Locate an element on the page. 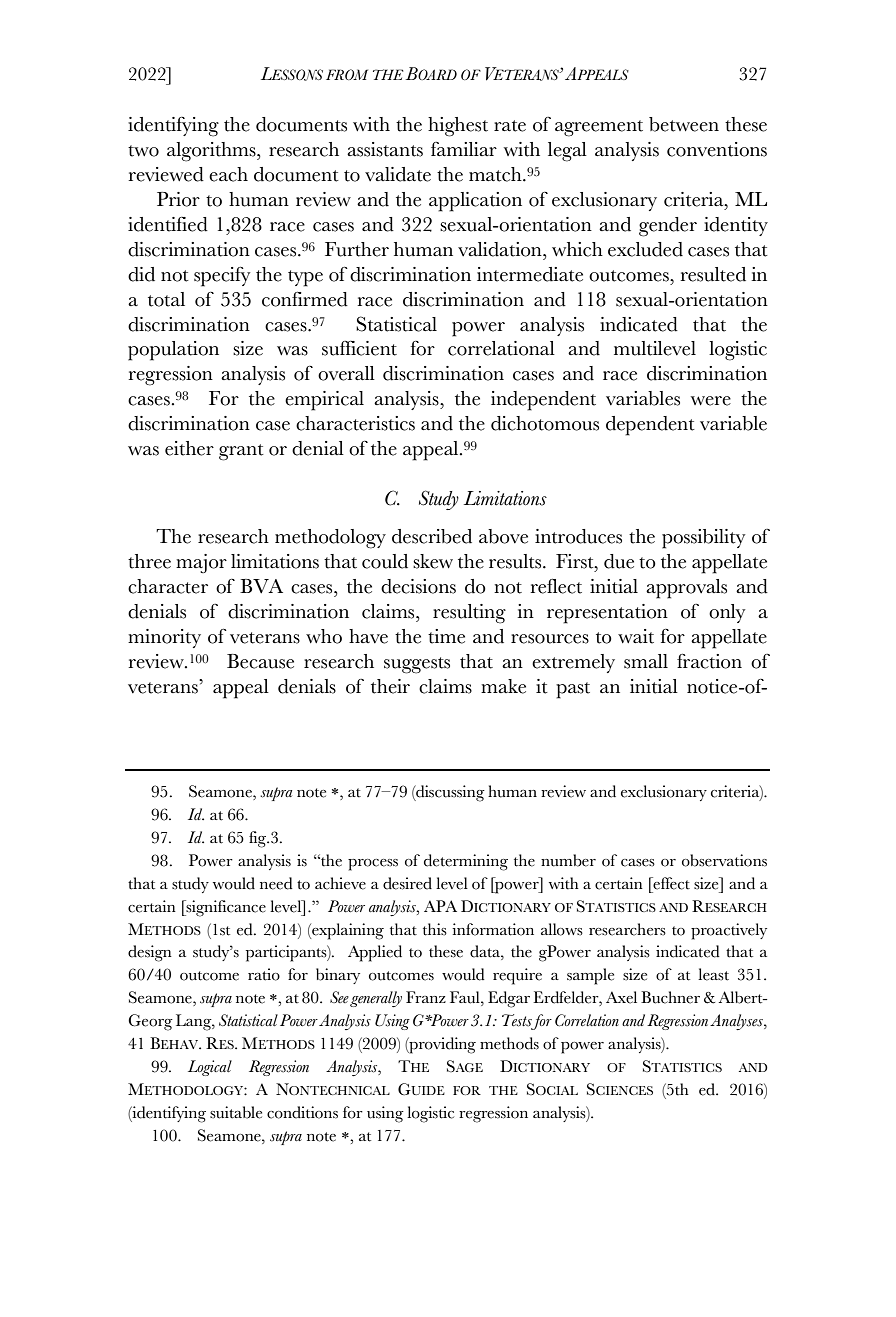  major is located at coordinates (201, 563).
